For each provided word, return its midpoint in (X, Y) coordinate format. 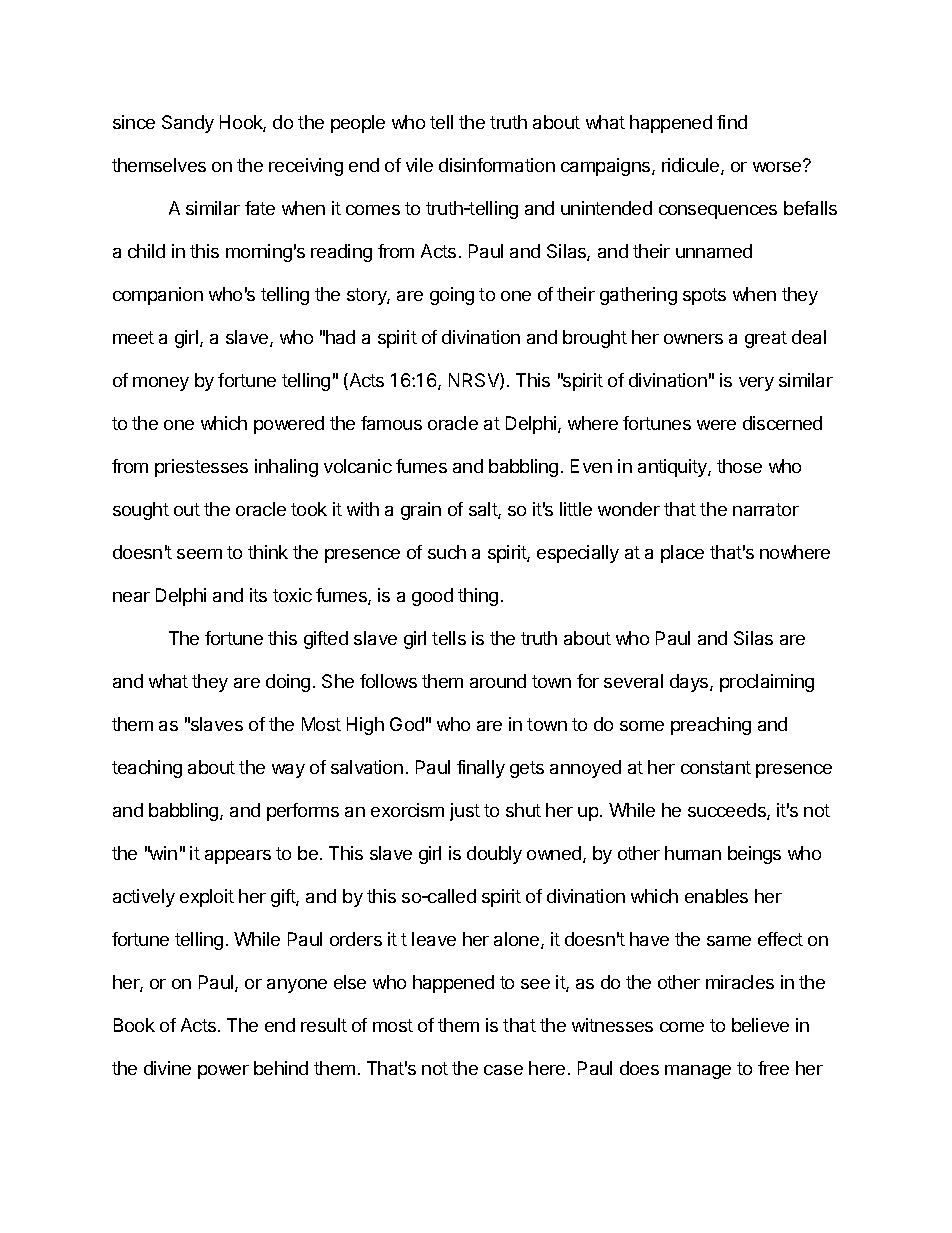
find (732, 122)
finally (481, 769)
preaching (711, 726)
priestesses (201, 468)
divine (167, 1068)
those (739, 466)
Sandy (188, 124)
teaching (147, 769)
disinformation (497, 165)
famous (391, 423)
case (503, 1070)
